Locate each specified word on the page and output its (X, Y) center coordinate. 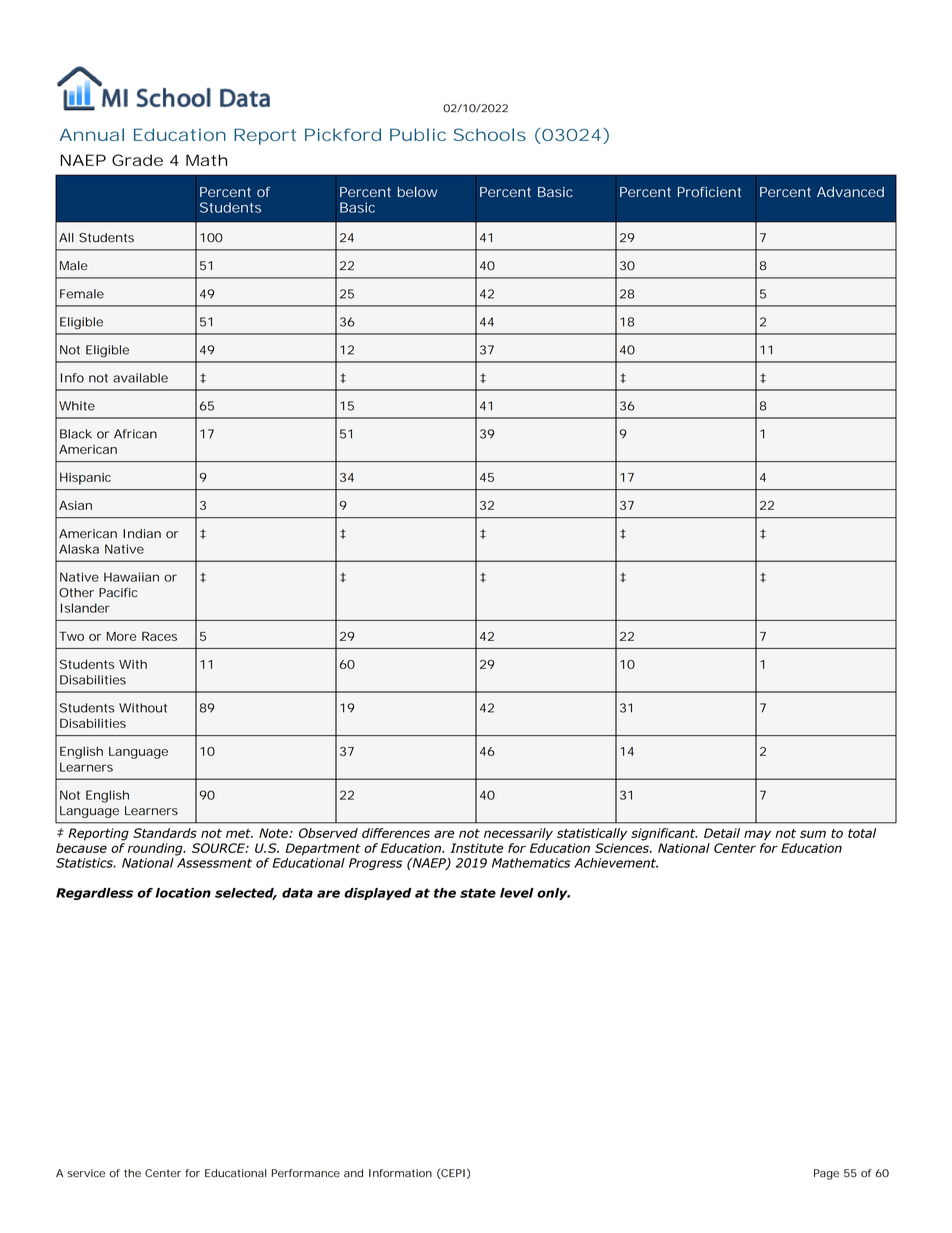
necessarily (518, 834)
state (478, 893)
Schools (490, 134)
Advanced (850, 192)
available (140, 378)
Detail (722, 833)
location (183, 893)
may (757, 835)
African (135, 434)
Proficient (709, 192)
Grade (137, 160)
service (86, 1173)
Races (159, 636)
